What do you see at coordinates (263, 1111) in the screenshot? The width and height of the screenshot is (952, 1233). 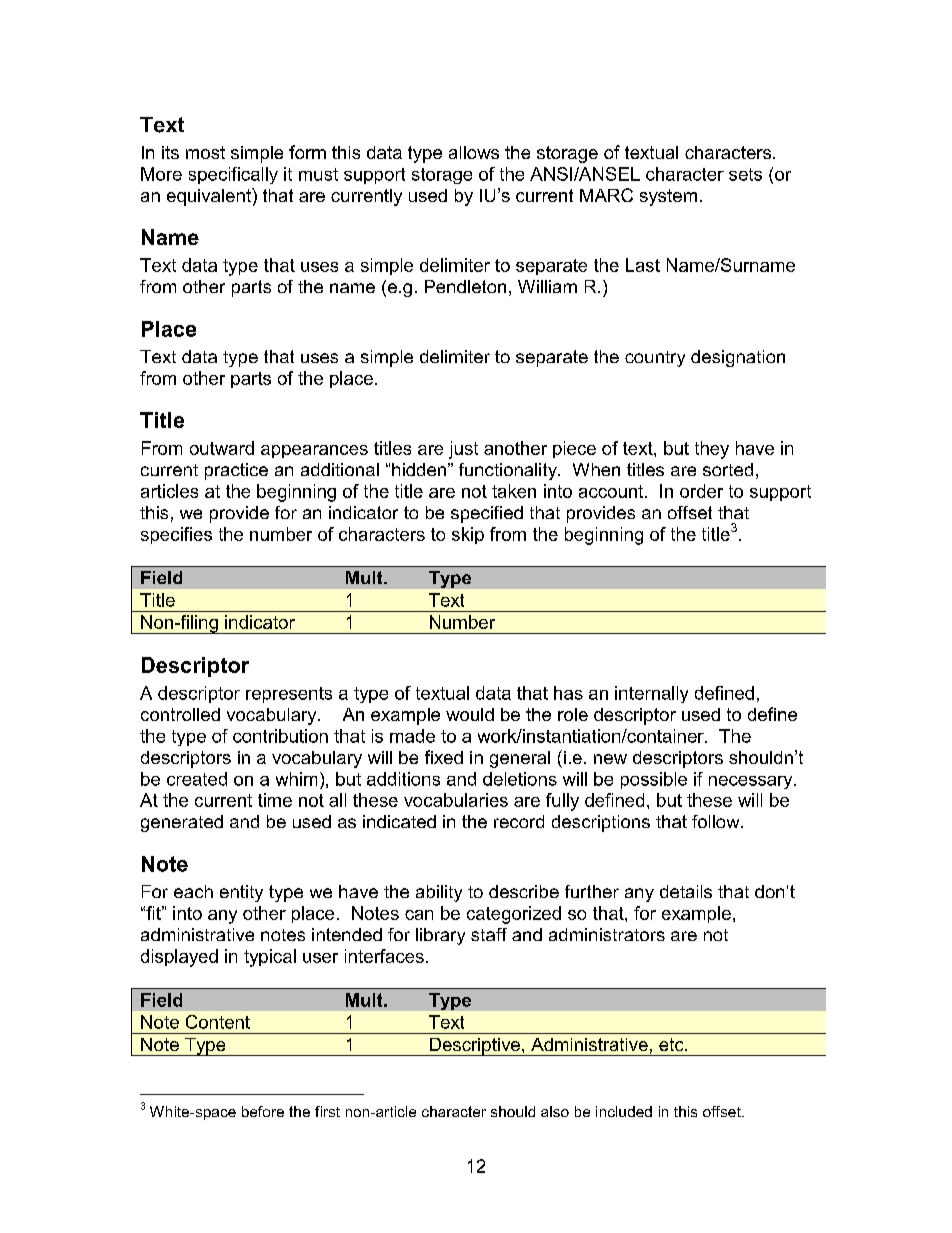 I see `before` at bounding box center [263, 1111].
